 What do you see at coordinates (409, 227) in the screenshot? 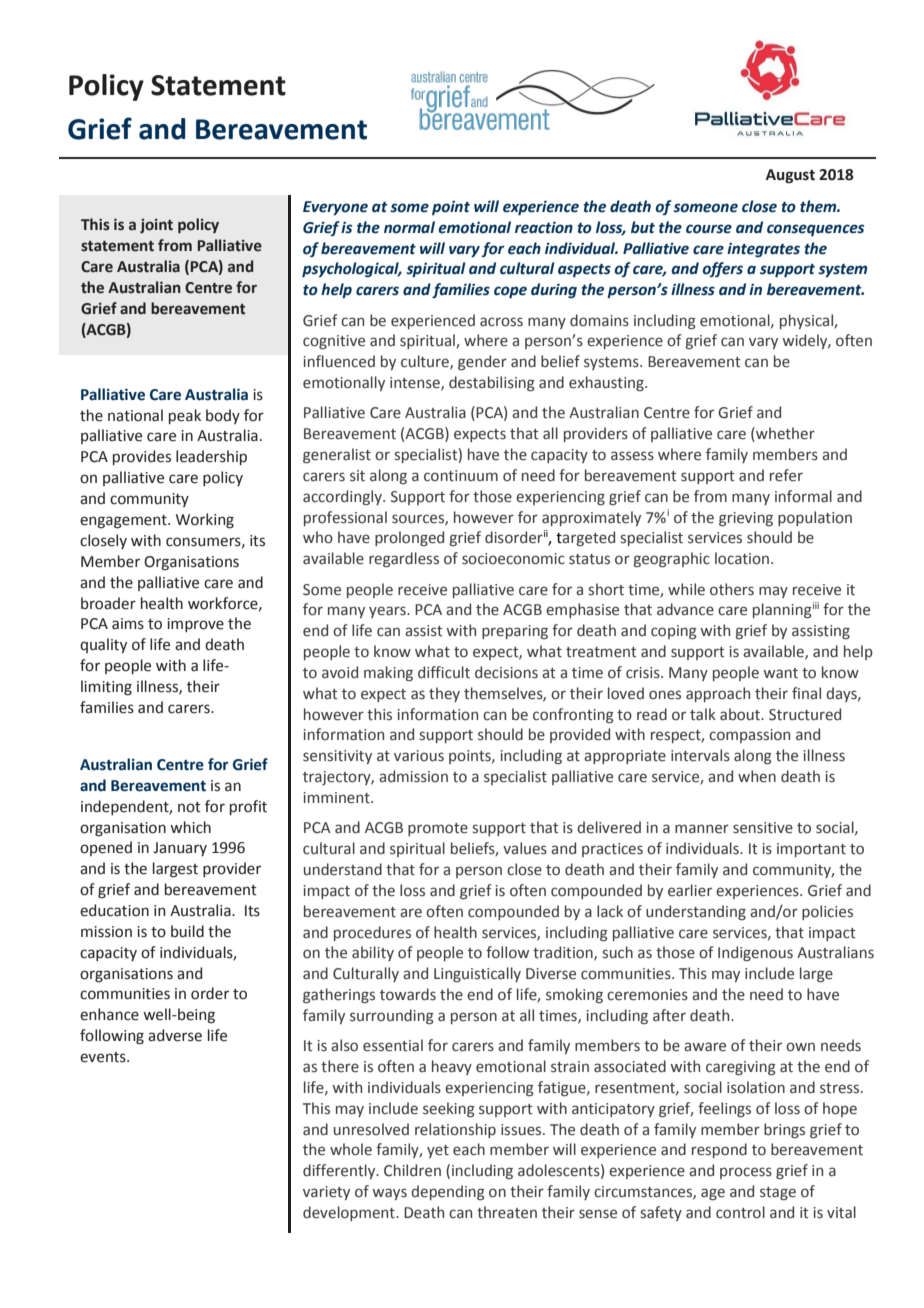
I see `normal` at bounding box center [409, 227].
